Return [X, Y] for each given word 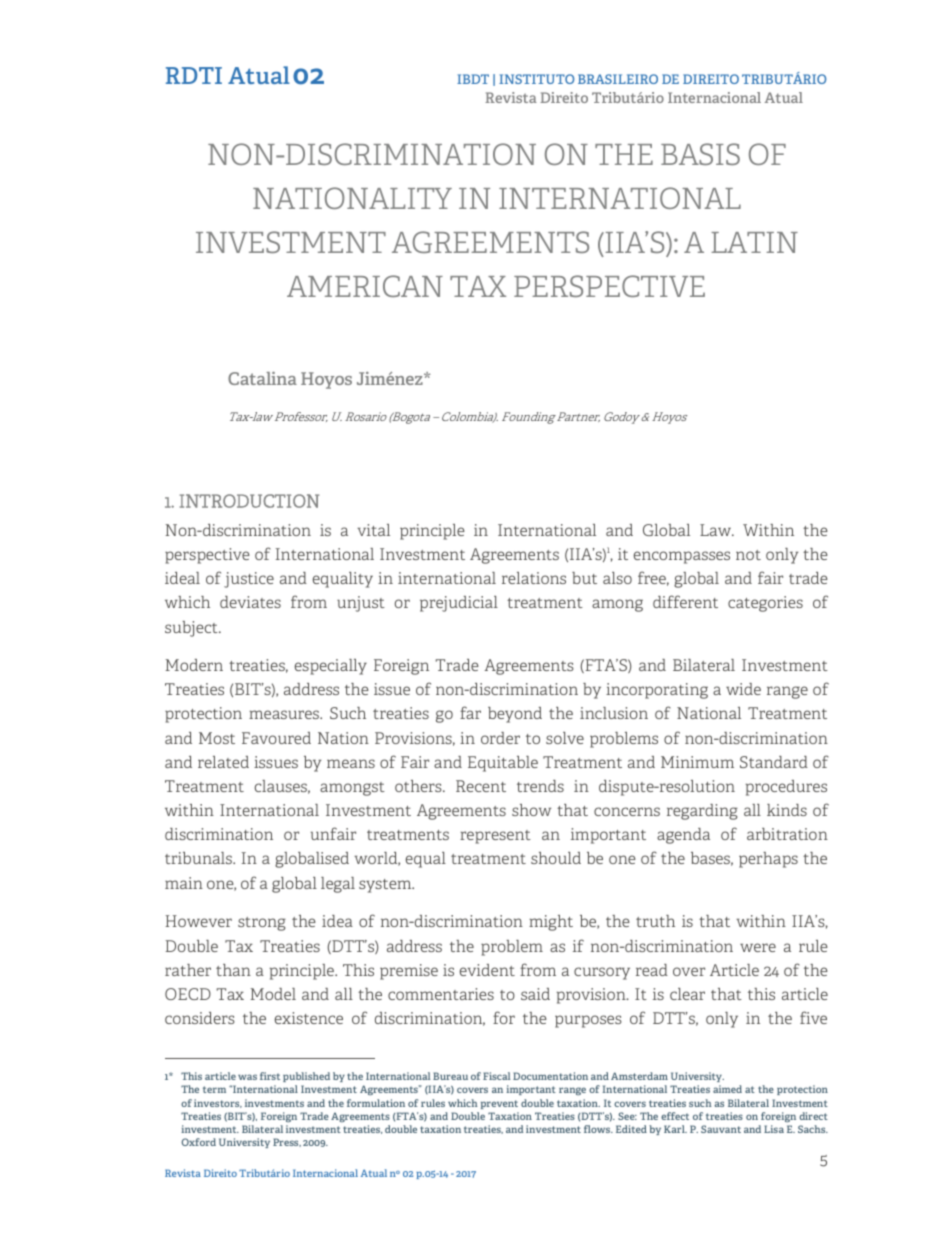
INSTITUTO [536, 79]
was [247, 1077]
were [758, 947]
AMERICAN [365, 286]
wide [743, 689]
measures [285, 714]
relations [534, 578]
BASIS [700, 154]
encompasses [682, 557]
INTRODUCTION [249, 501]
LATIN [754, 242]
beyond [515, 715]
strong [262, 924]
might [551, 923]
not [748, 555]
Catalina [262, 378]
